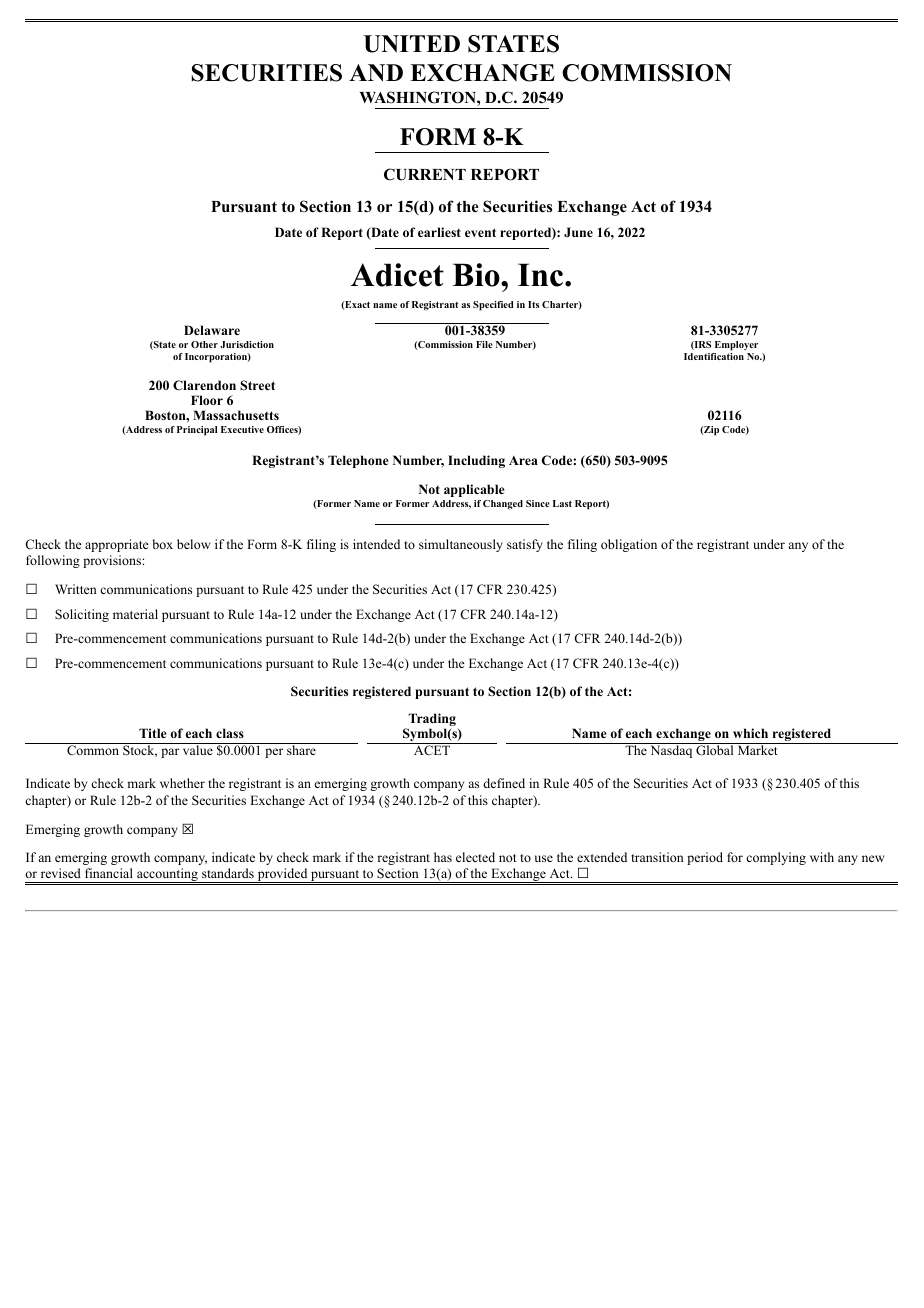  I want to click on File, so click(484, 344).
